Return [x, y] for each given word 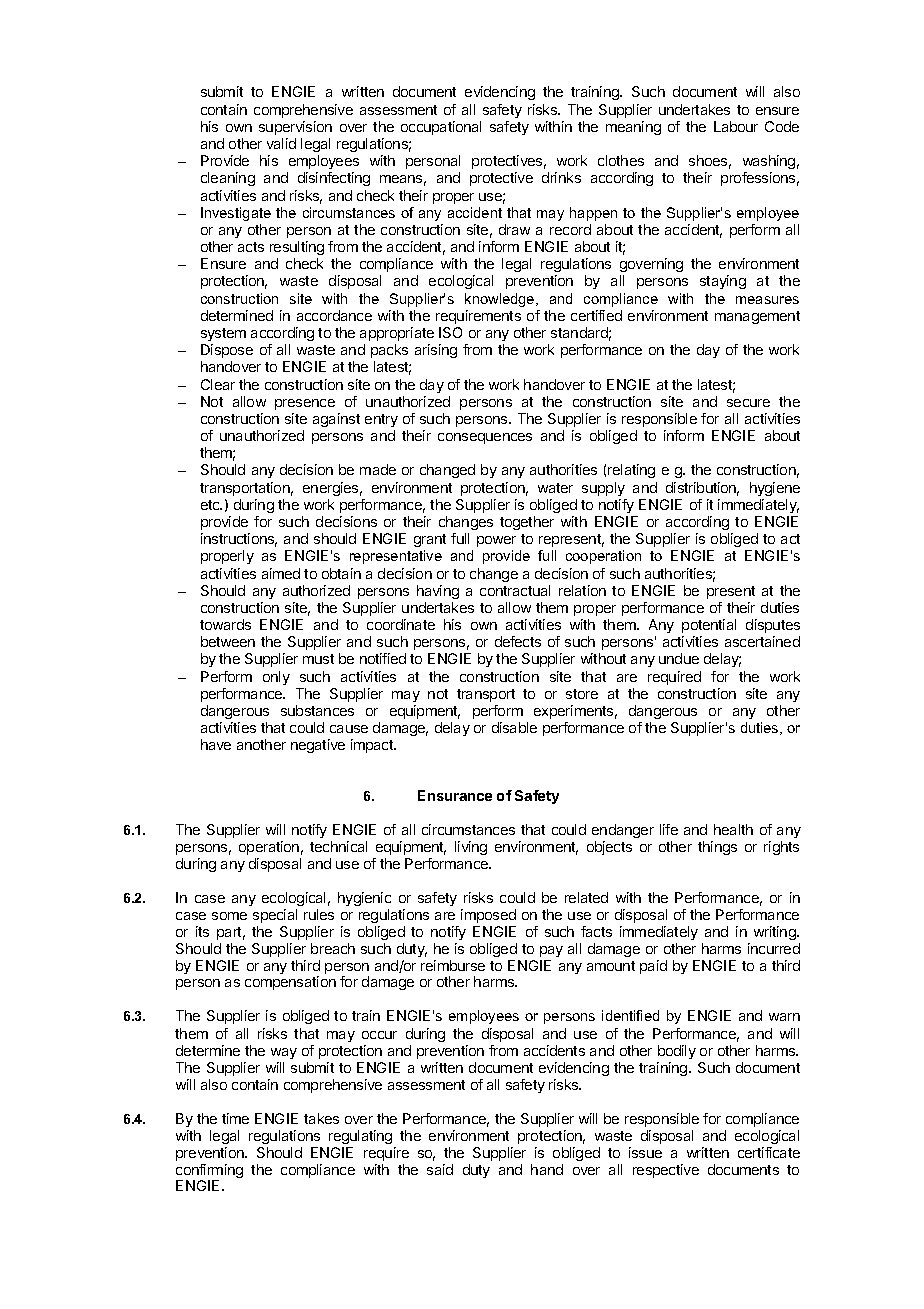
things [717, 848]
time [235, 1118]
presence [305, 404]
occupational [441, 128]
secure [748, 403]
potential [709, 626]
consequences [485, 438]
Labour [736, 126]
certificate [769, 1152]
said [440, 1169]
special [275, 916]
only [276, 678]
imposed [488, 916]
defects [518, 641]
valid [281, 143]
